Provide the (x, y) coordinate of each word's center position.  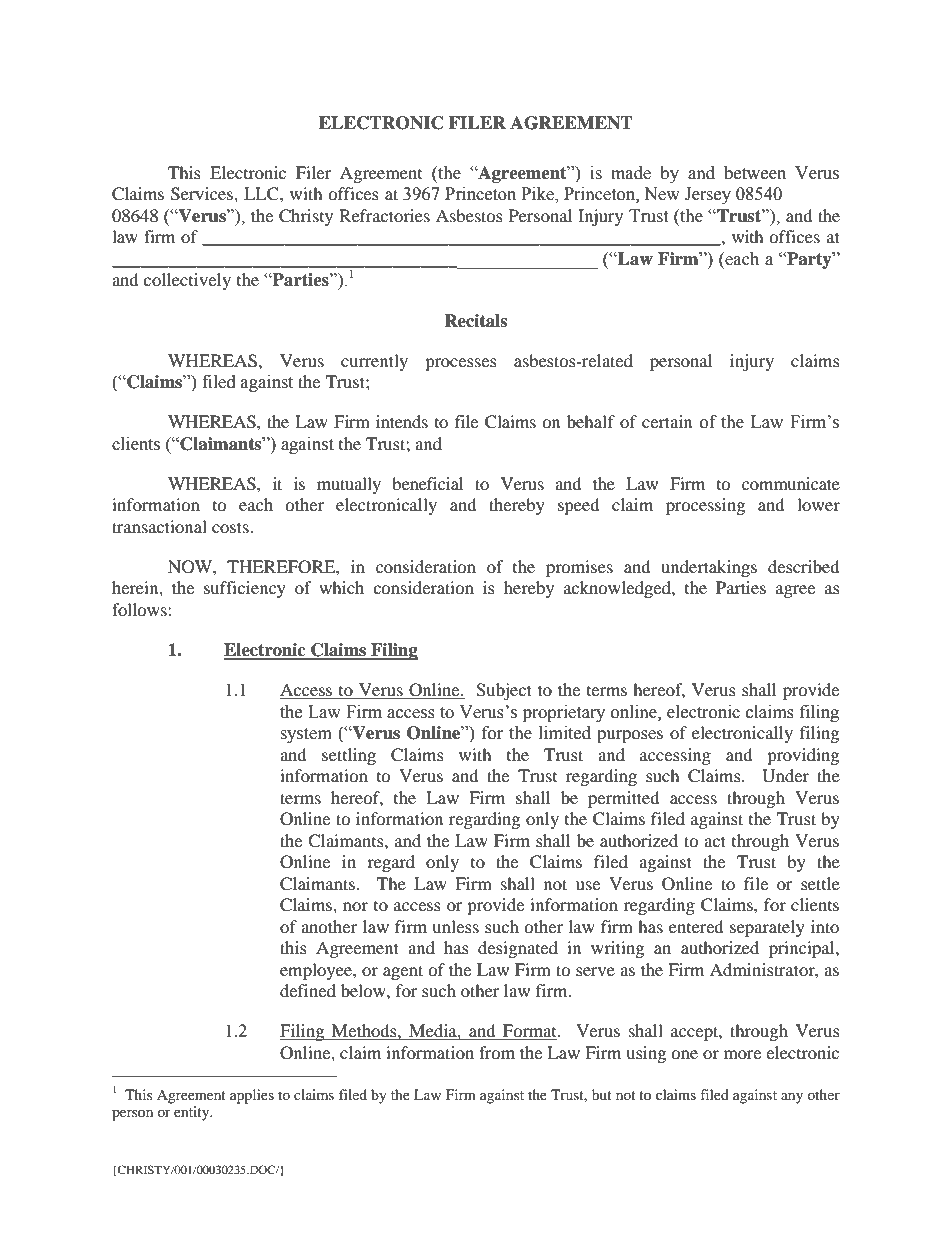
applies (252, 1096)
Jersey (707, 195)
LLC (262, 194)
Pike (538, 195)
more (742, 1054)
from (497, 1052)
